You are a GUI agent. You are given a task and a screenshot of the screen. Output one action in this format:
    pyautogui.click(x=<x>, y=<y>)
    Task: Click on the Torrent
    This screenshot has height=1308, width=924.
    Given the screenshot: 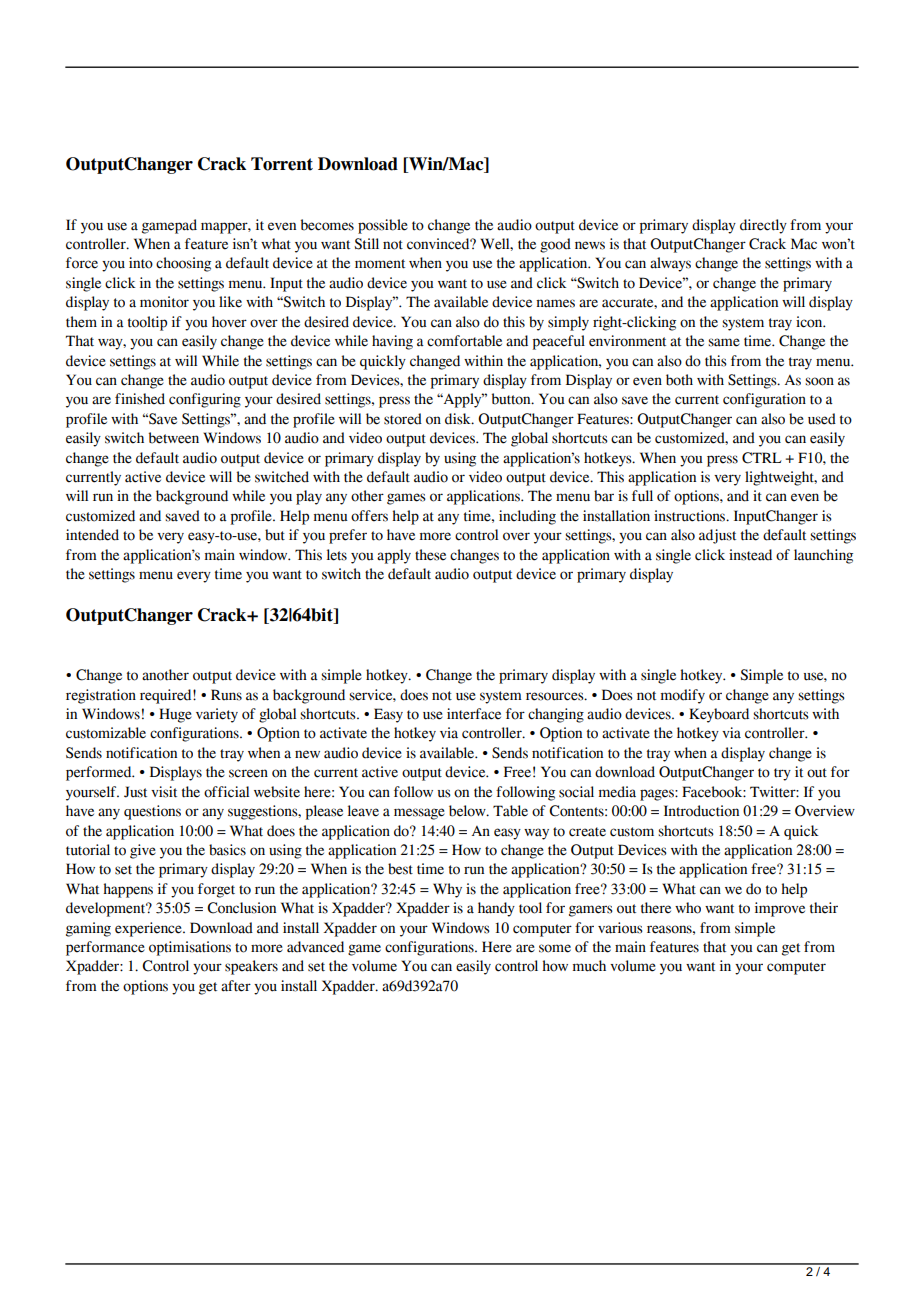 What is the action you would take?
    pyautogui.click(x=282, y=164)
